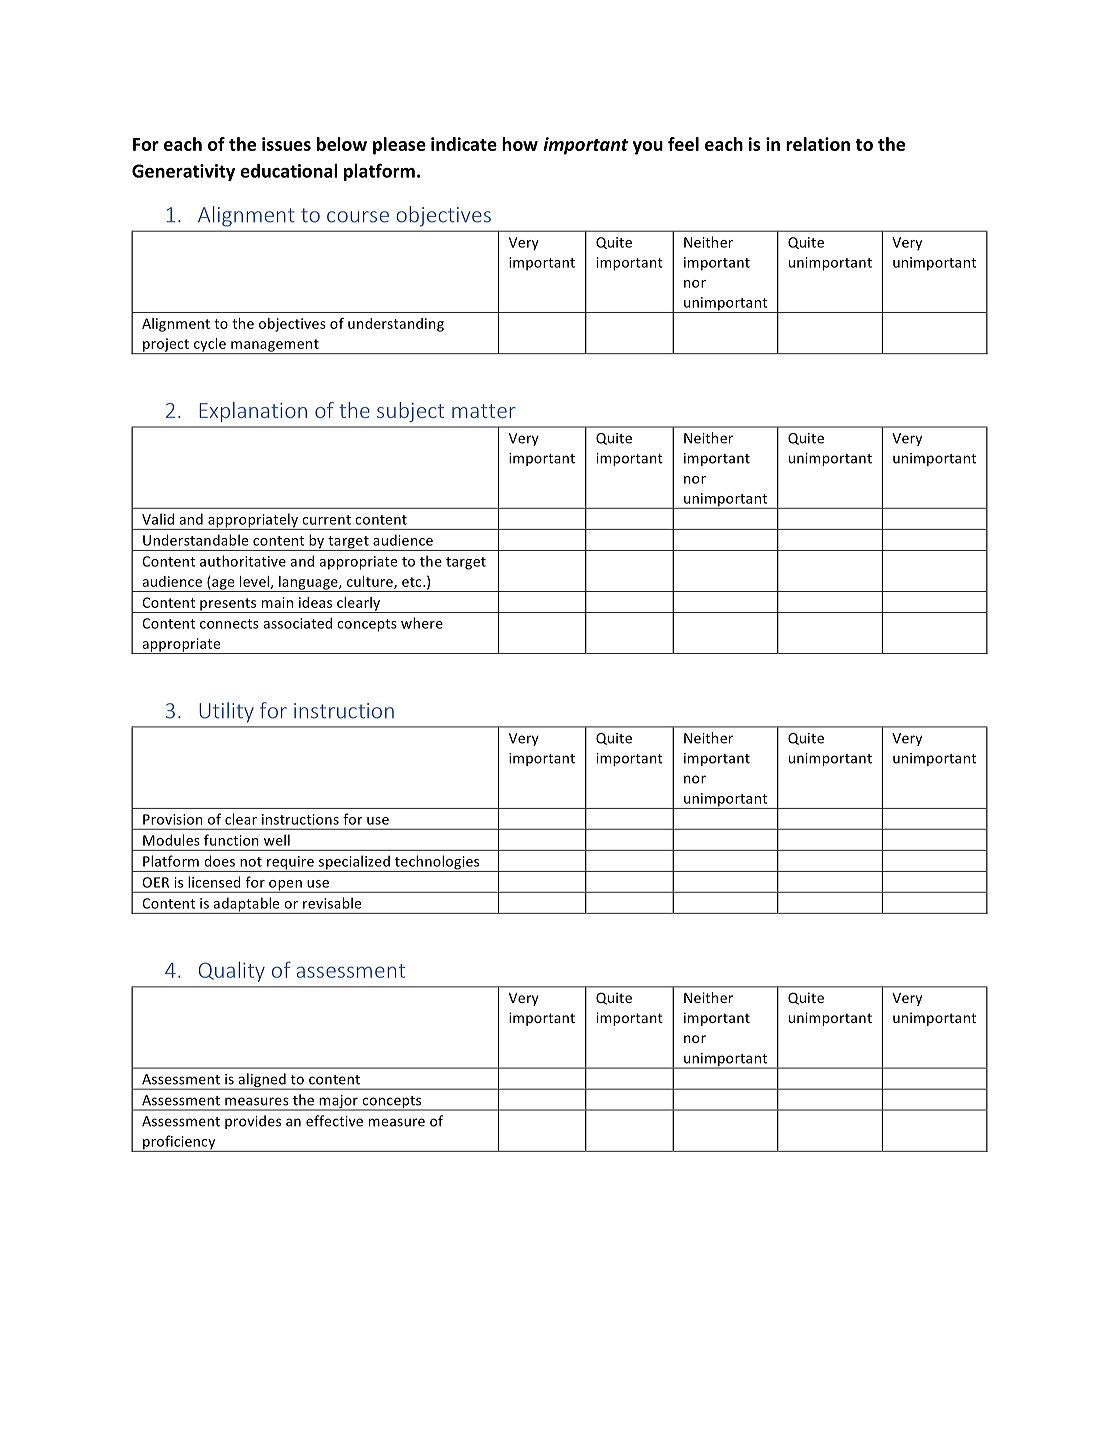  Describe the element at coordinates (253, 1122) in the document. I see `provides` at that location.
